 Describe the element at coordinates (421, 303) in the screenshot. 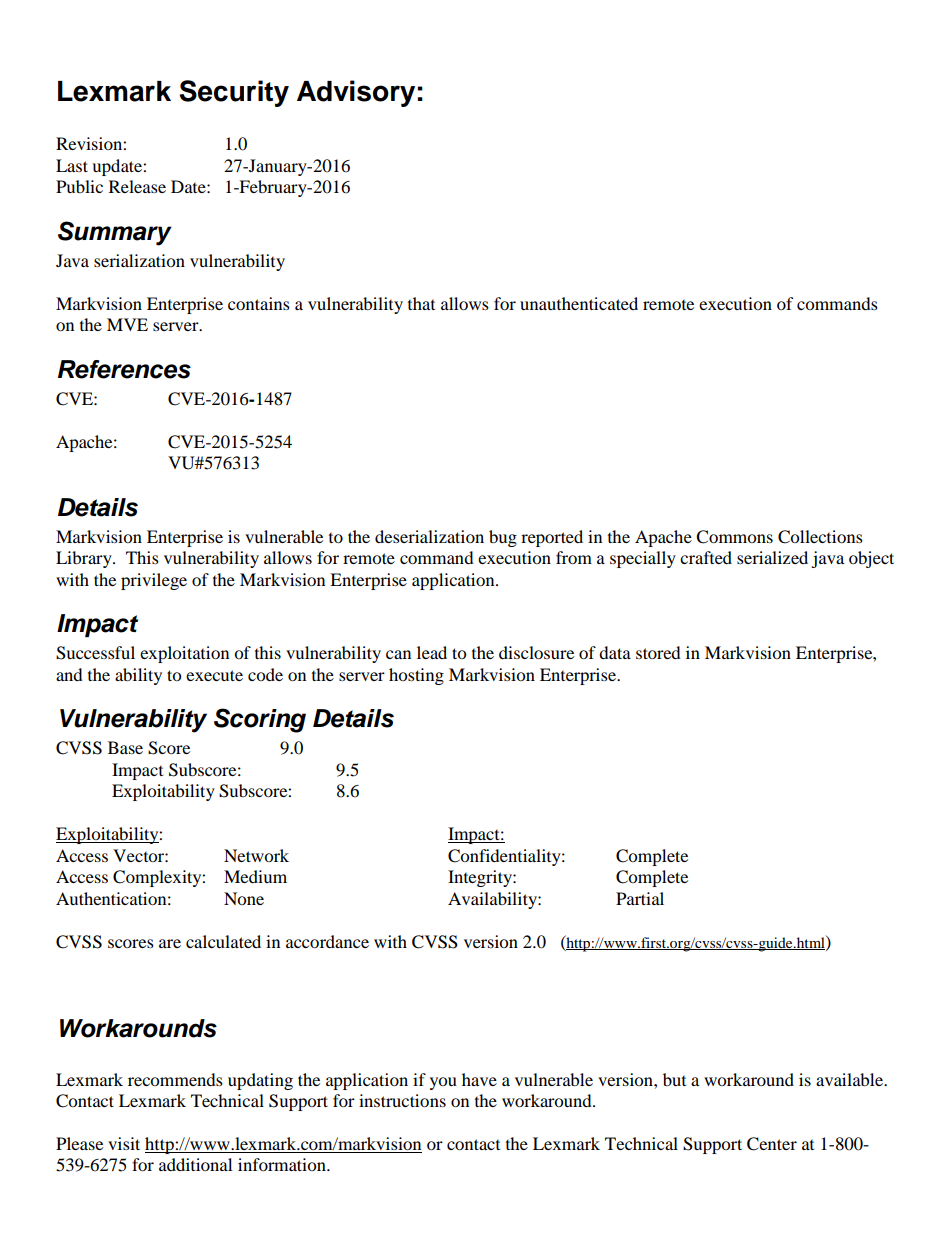

I see `that` at that location.
